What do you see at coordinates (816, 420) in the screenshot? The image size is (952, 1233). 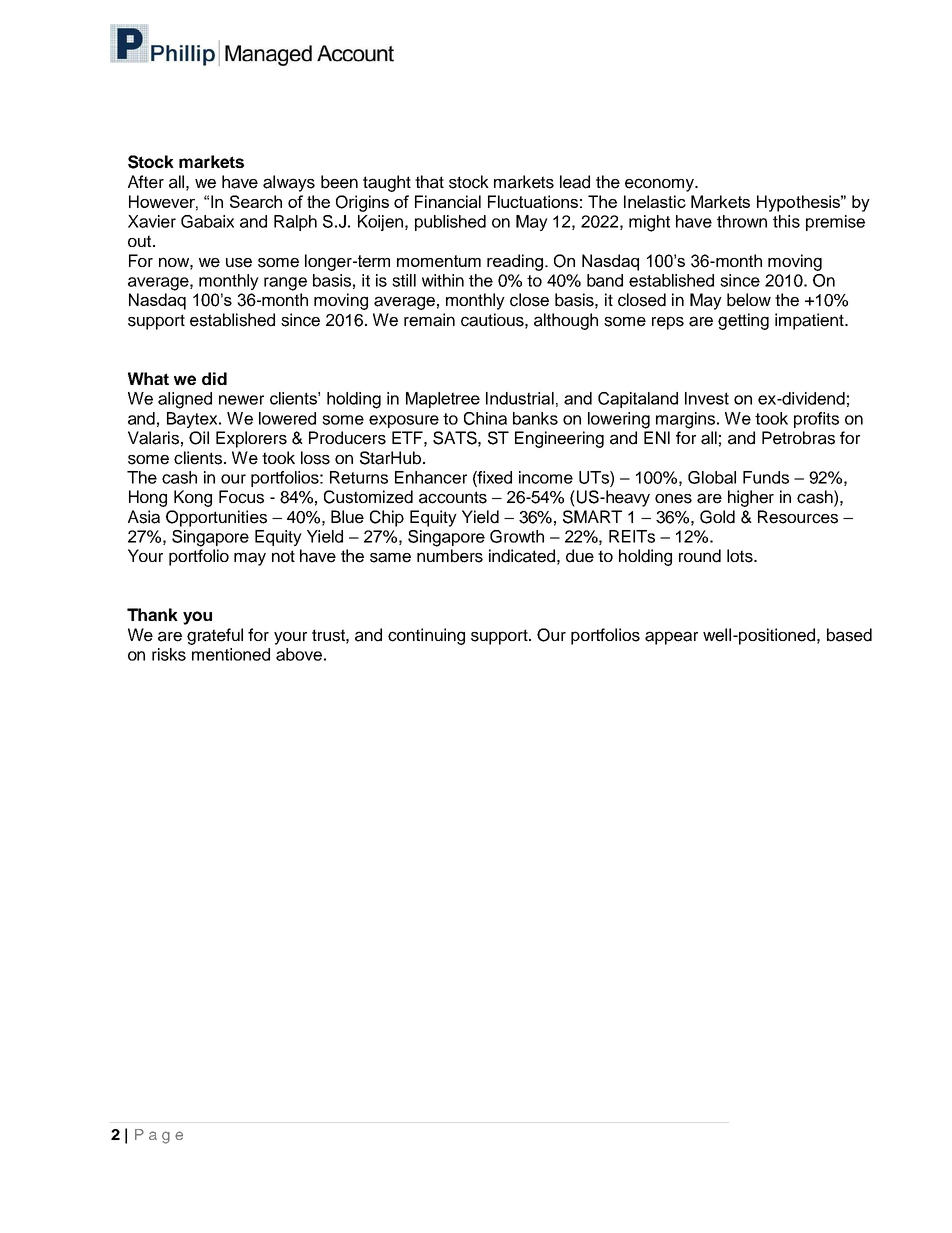 I see `profits` at bounding box center [816, 420].
